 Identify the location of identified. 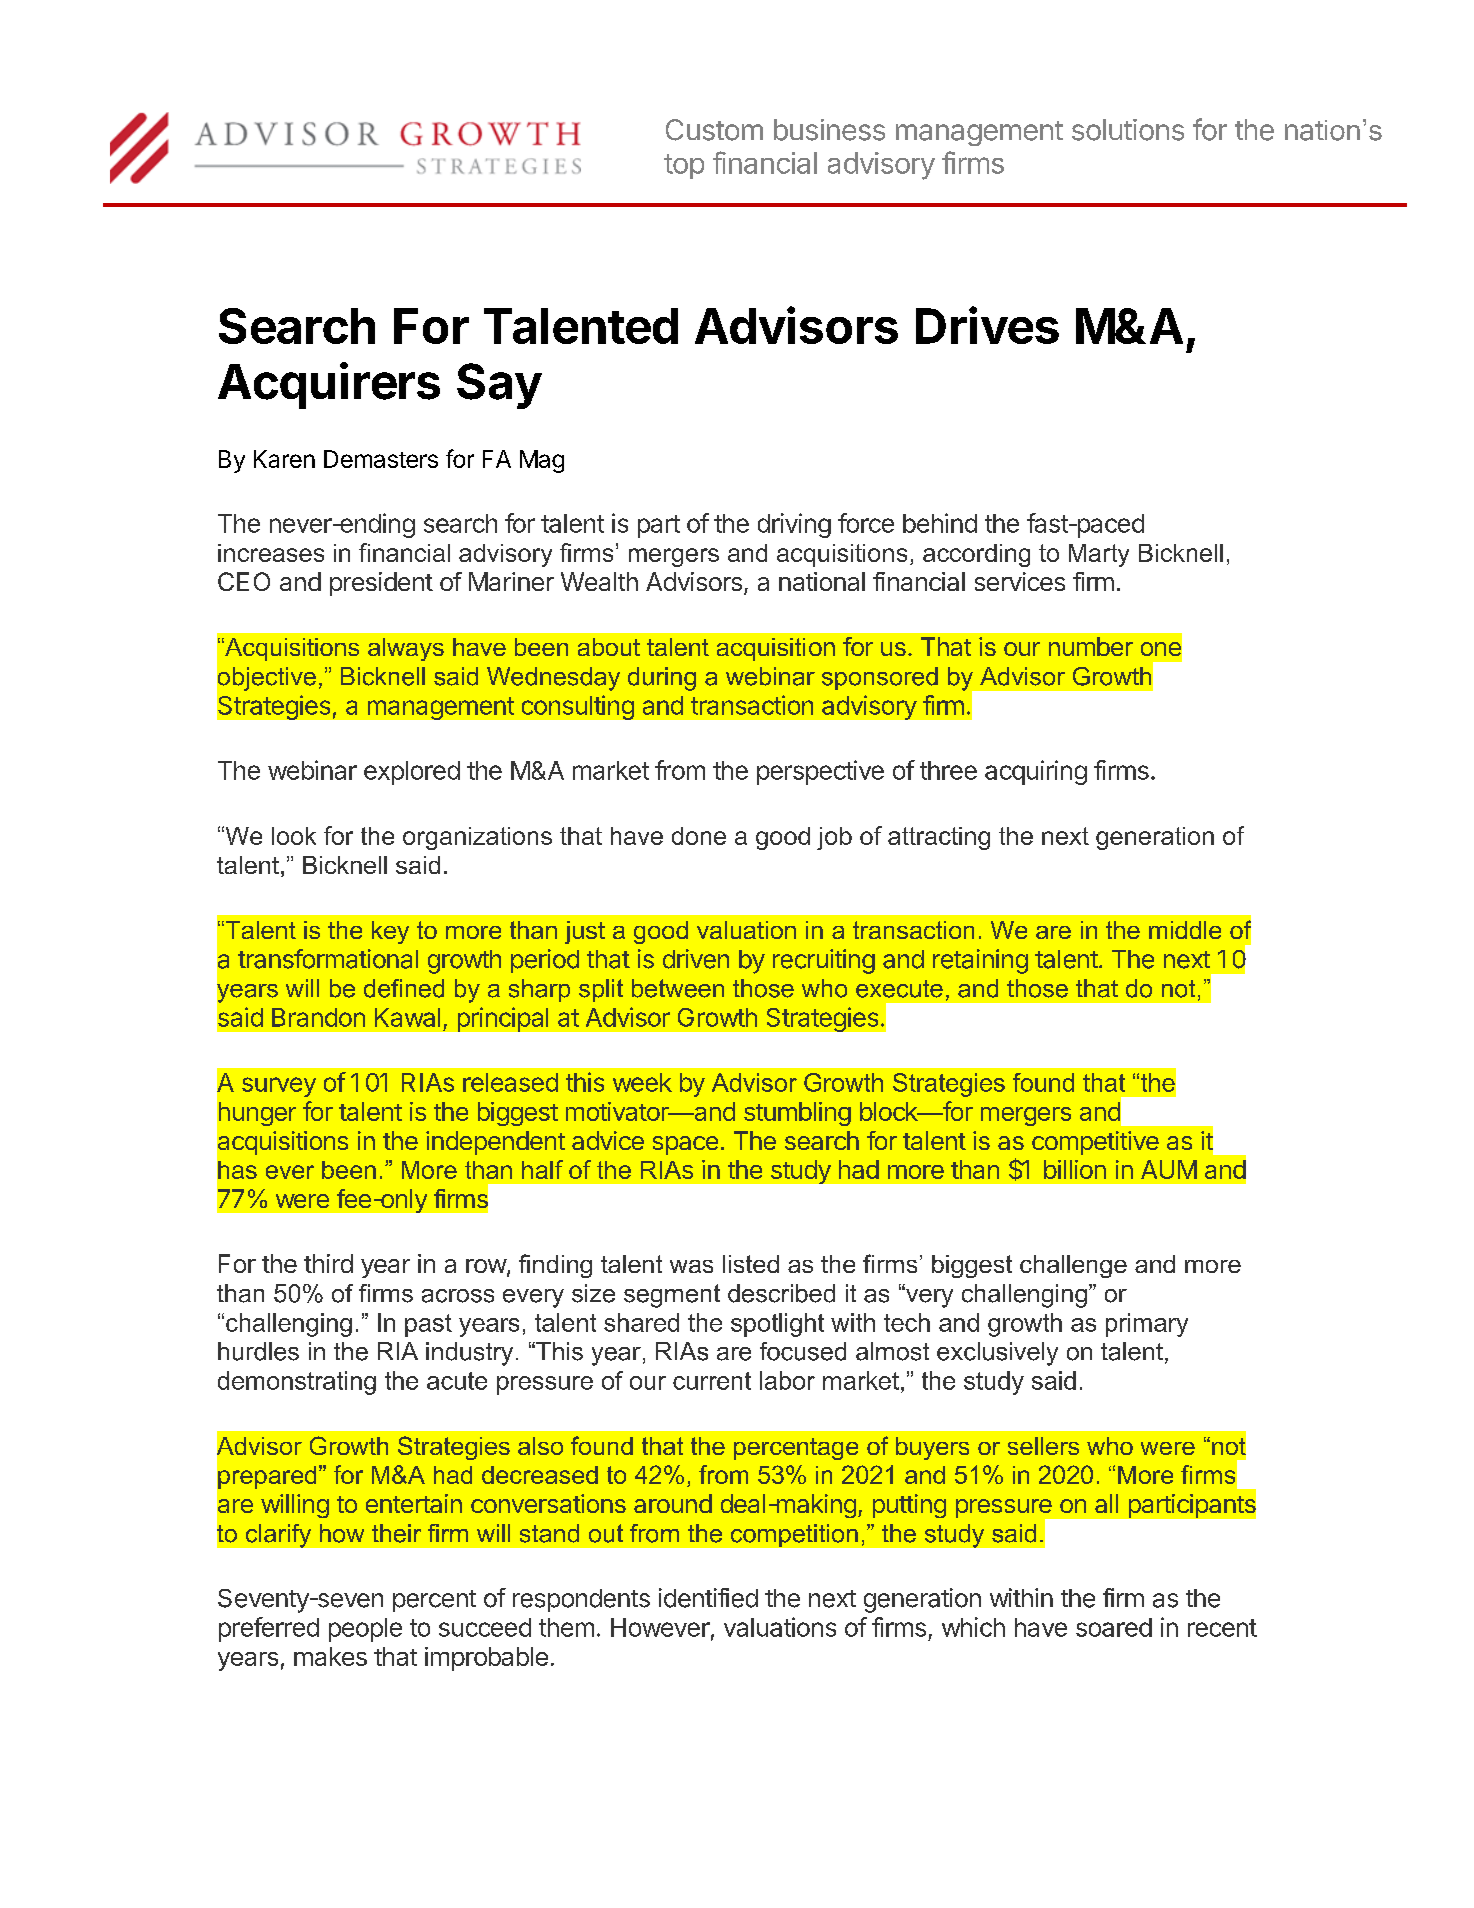
(708, 1598).
